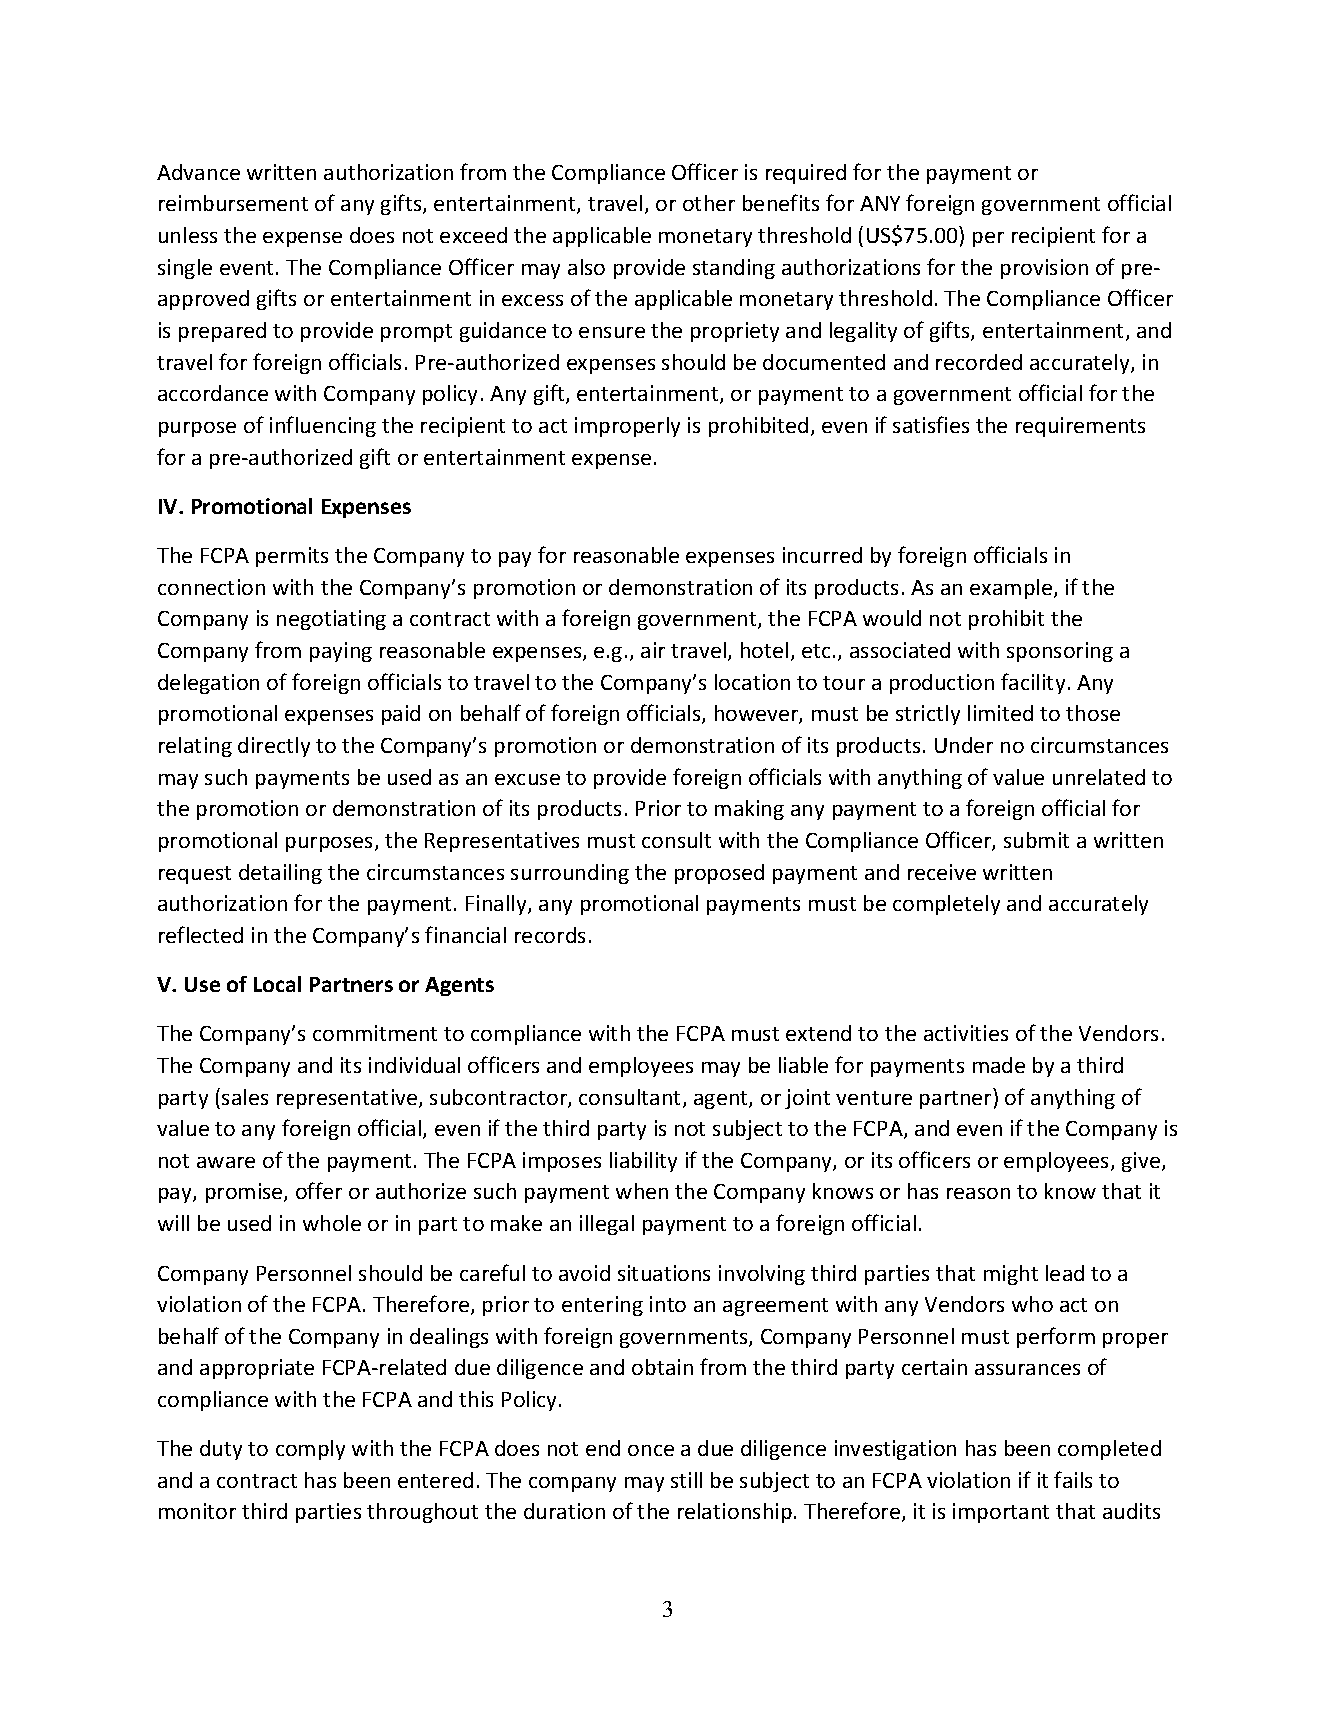 The width and height of the screenshot is (1338, 1731). What do you see at coordinates (686, 1480) in the screenshot?
I see `still` at bounding box center [686, 1480].
